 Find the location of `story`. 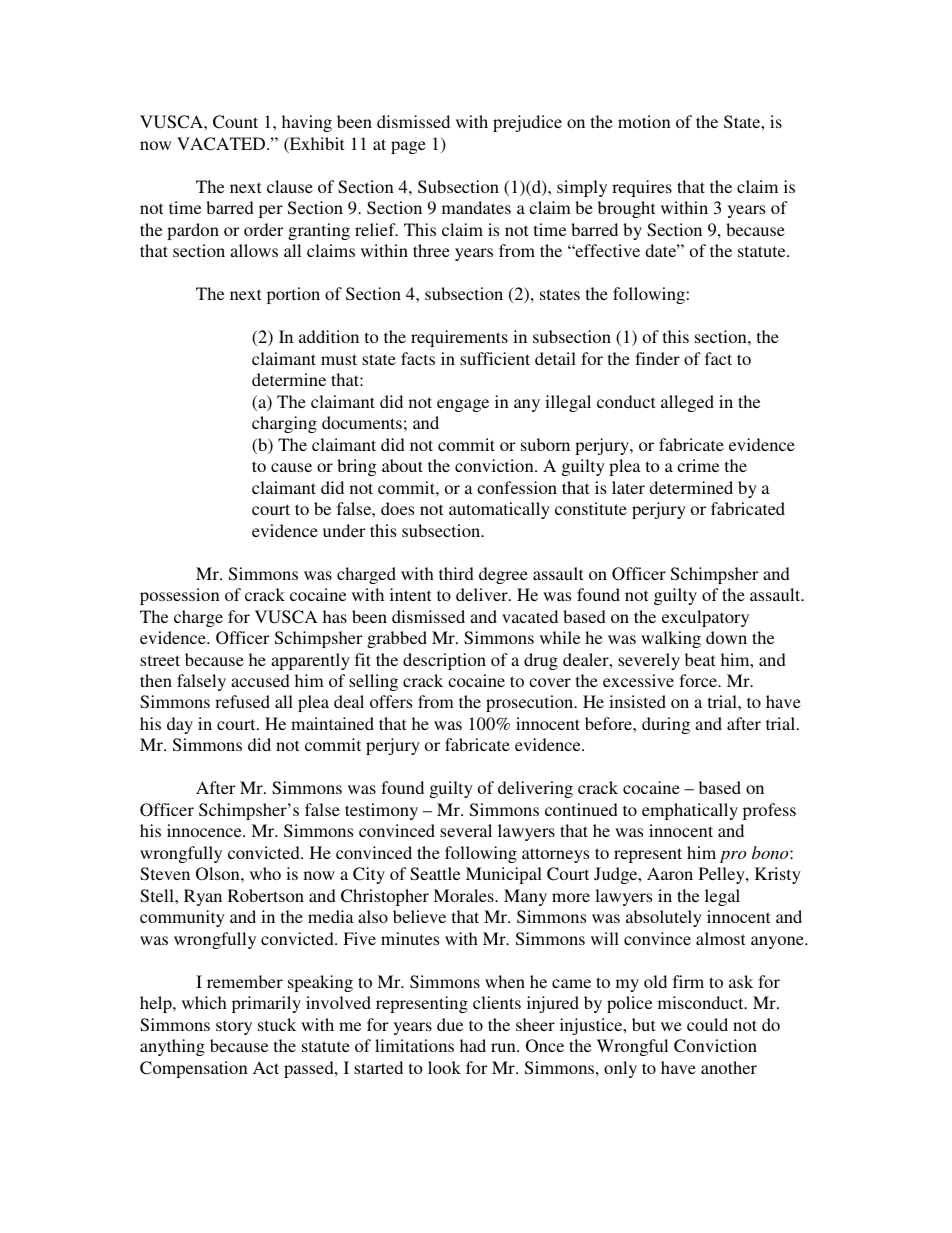

story is located at coordinates (234, 1027).
